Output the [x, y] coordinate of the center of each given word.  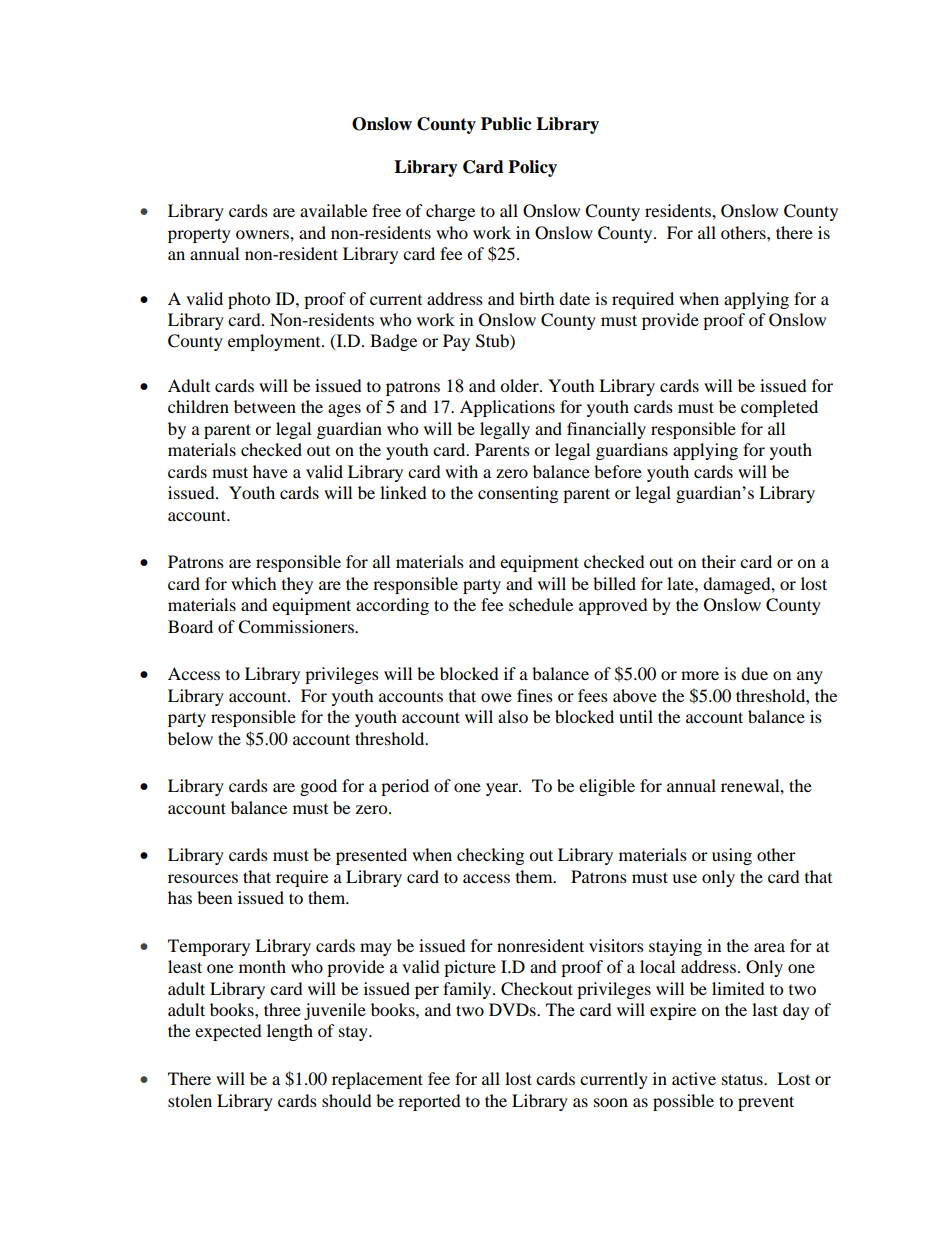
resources [203, 878]
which [254, 583]
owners [263, 234]
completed [779, 408]
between [265, 406]
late [681, 583]
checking [490, 856]
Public [506, 124]
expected [228, 1032]
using [732, 856]
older [520, 385]
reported [429, 1102]
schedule [541, 604]
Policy [532, 168]
